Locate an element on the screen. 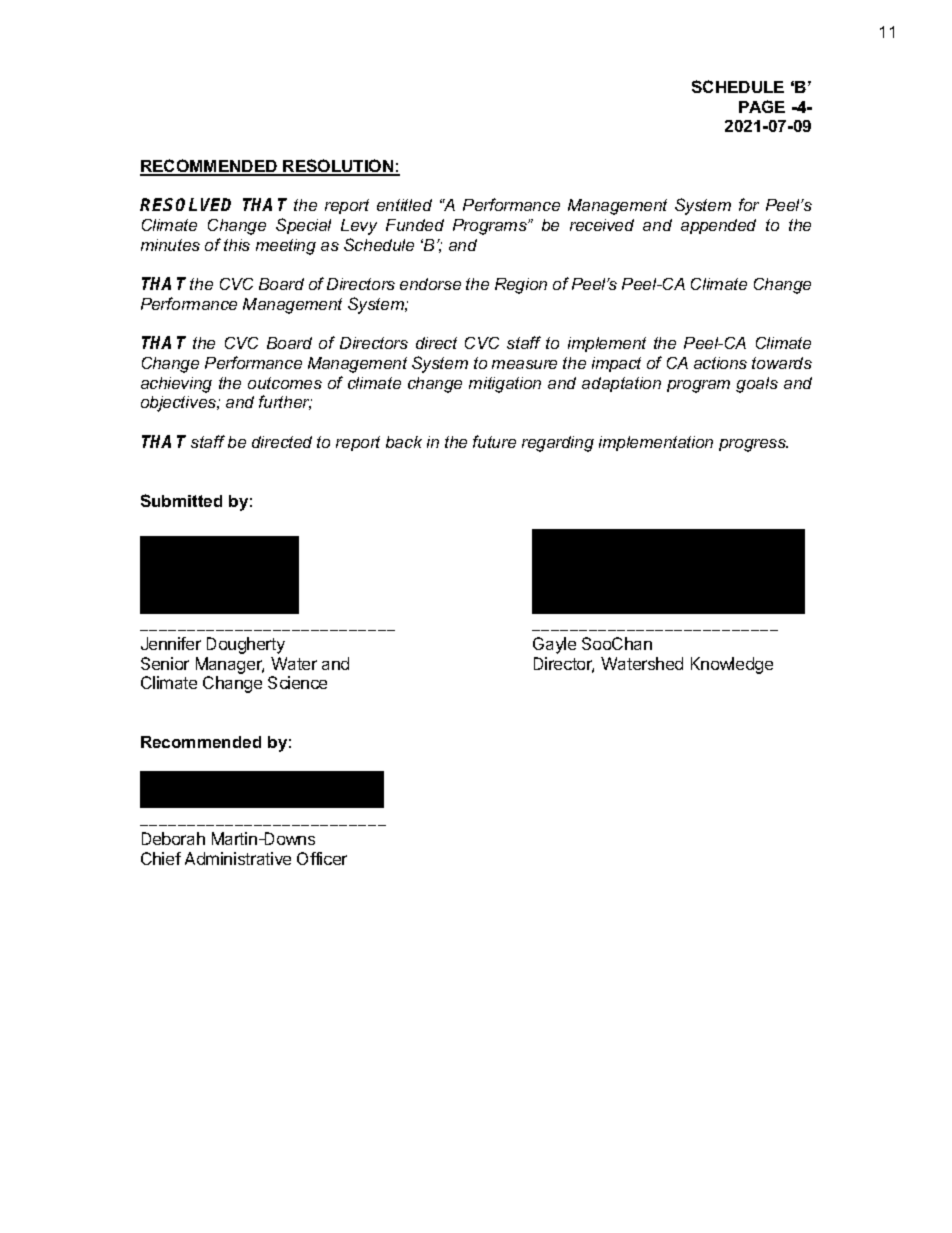 The image size is (952, 1233). RESOLUTION is located at coordinates (339, 167).
